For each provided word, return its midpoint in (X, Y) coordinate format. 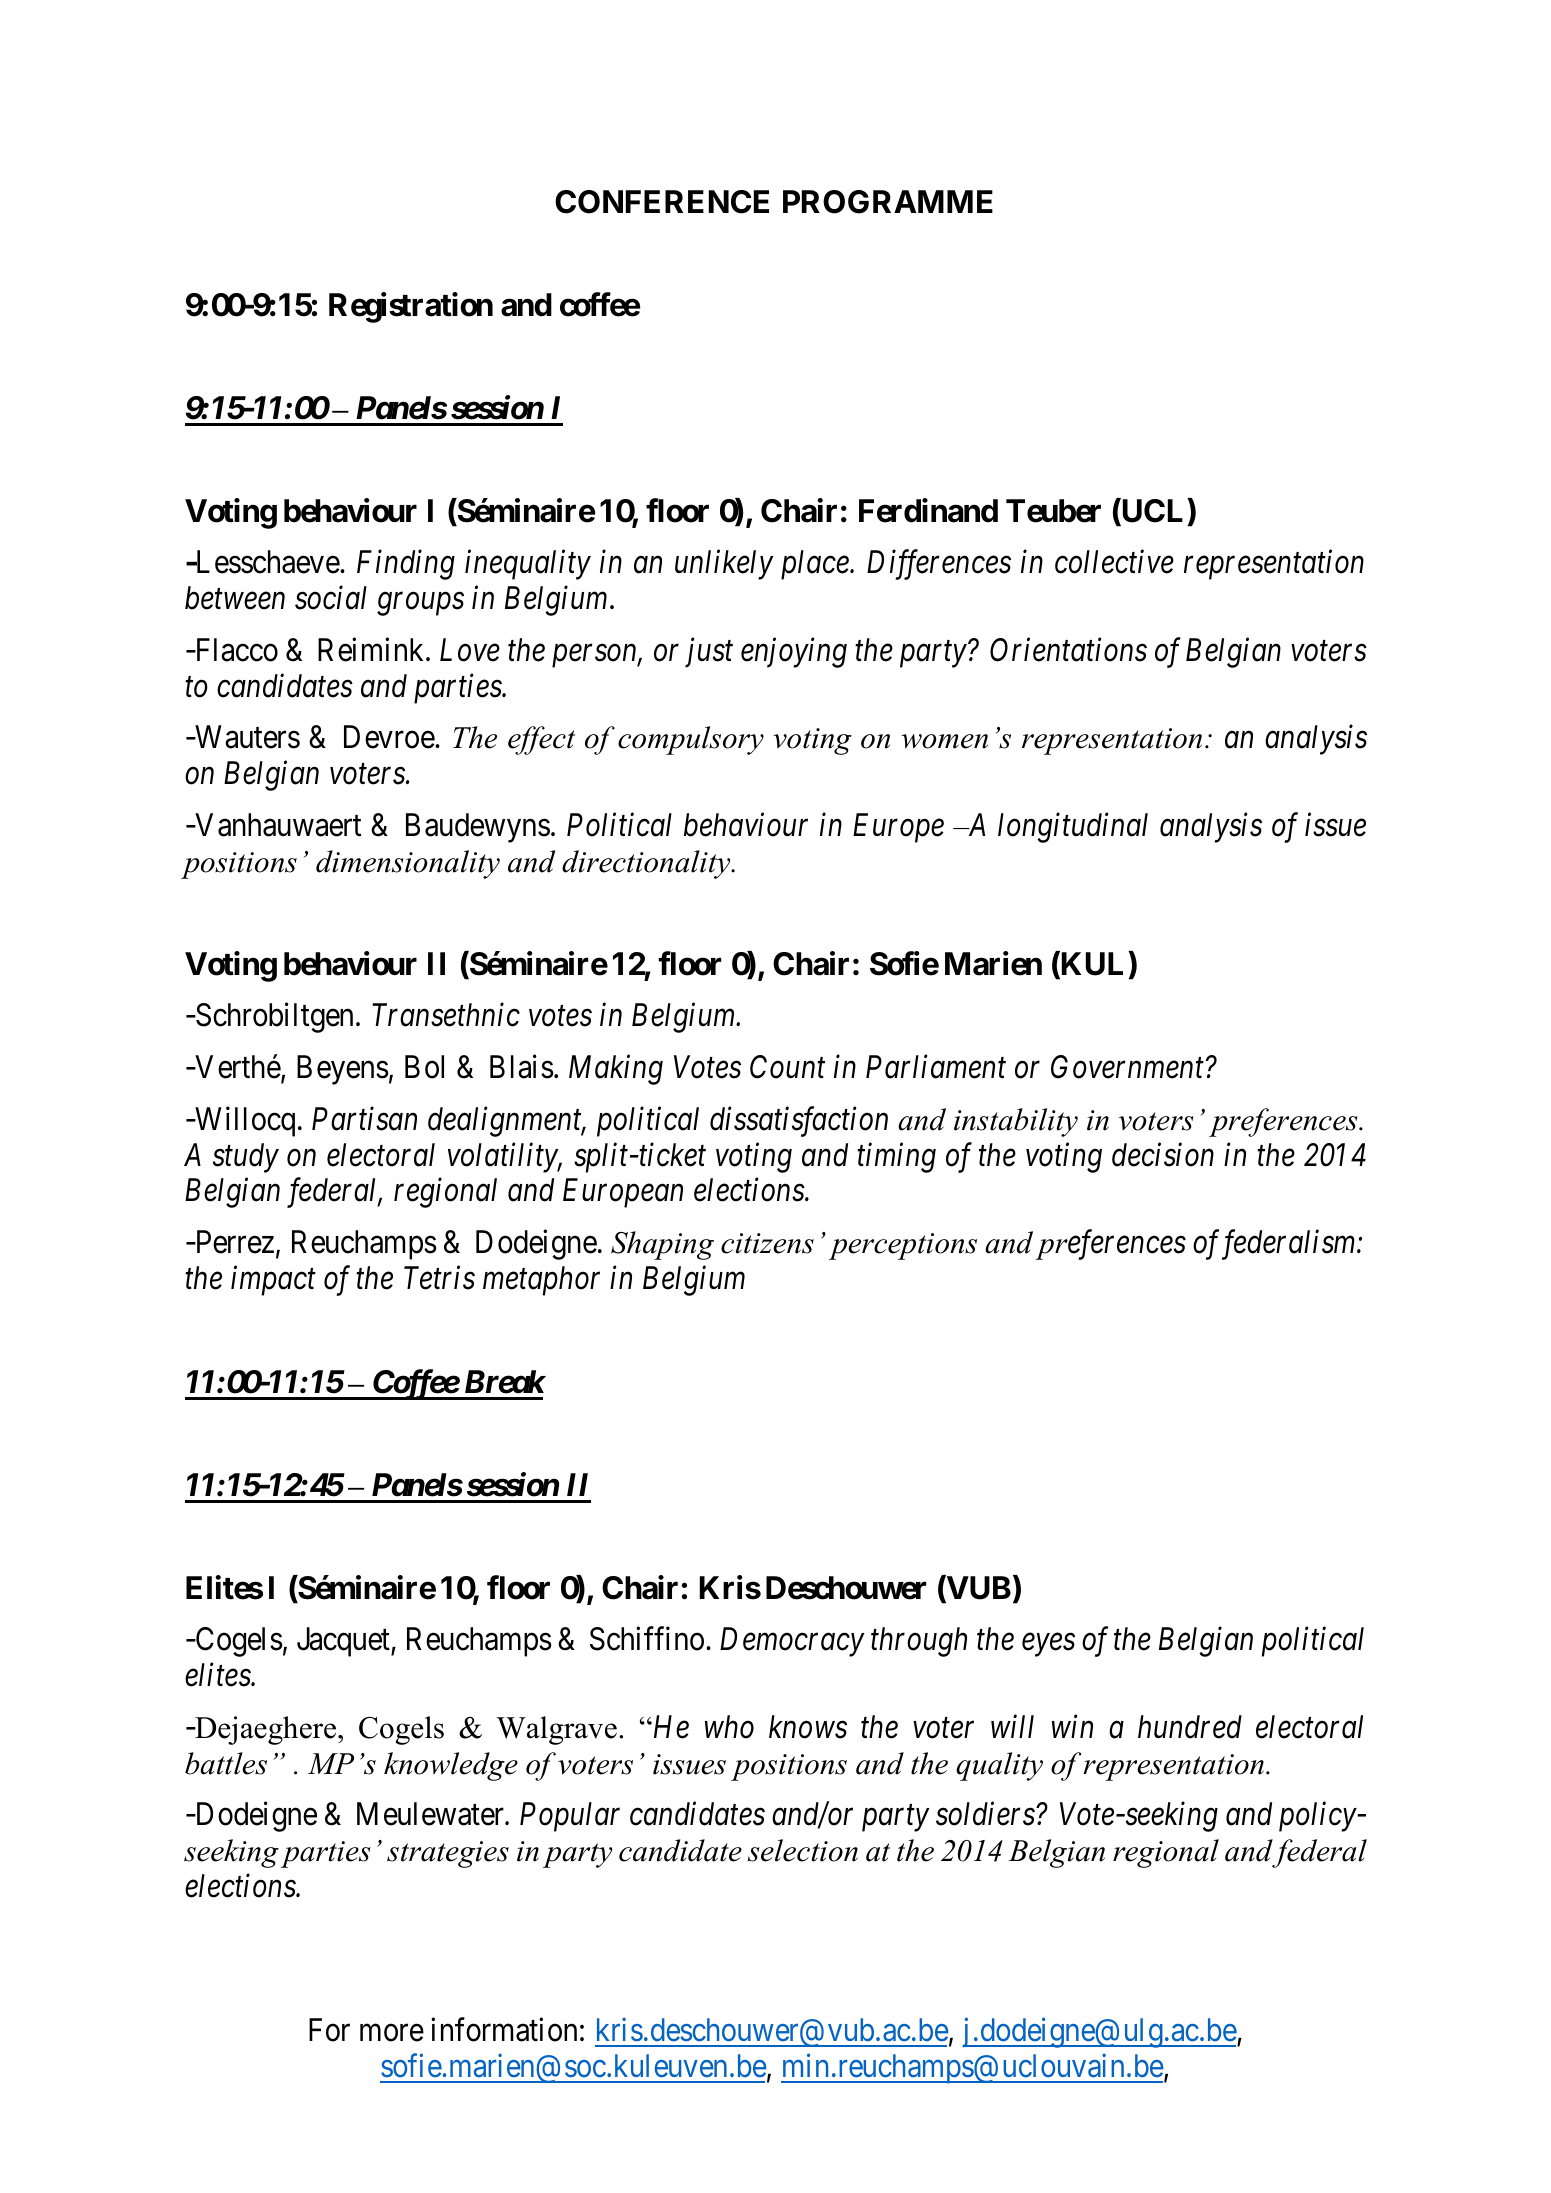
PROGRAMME (888, 202)
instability (1016, 1122)
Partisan (364, 1119)
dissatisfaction (799, 1121)
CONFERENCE (662, 202)
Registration (411, 307)
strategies (448, 1854)
